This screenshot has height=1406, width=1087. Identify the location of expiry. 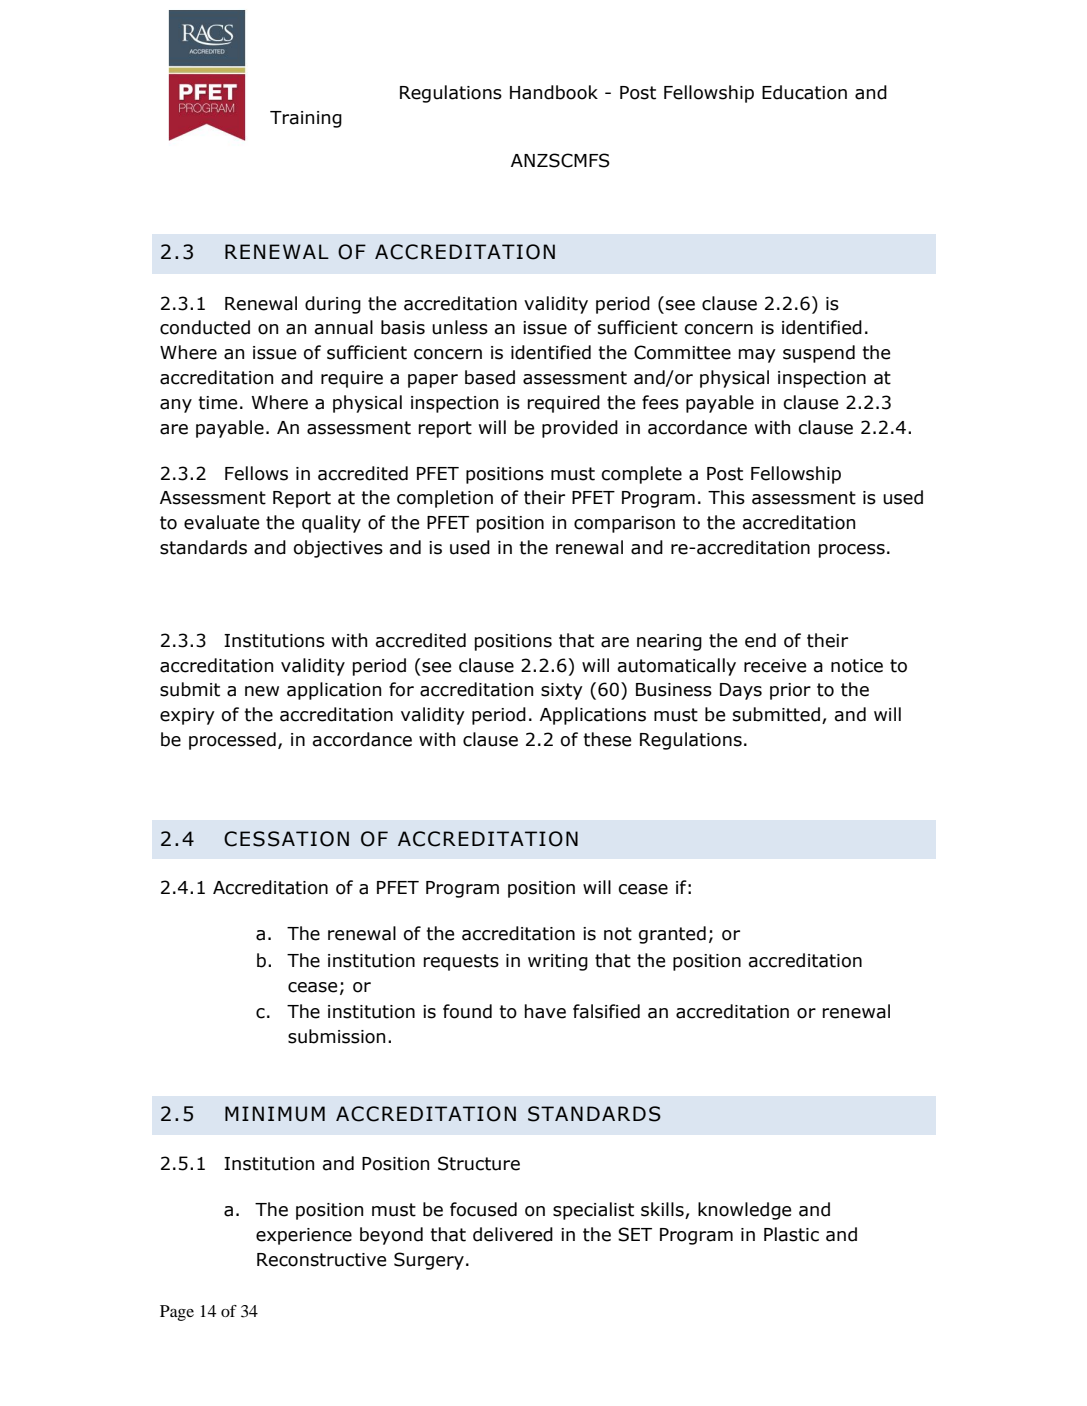
(187, 716).
